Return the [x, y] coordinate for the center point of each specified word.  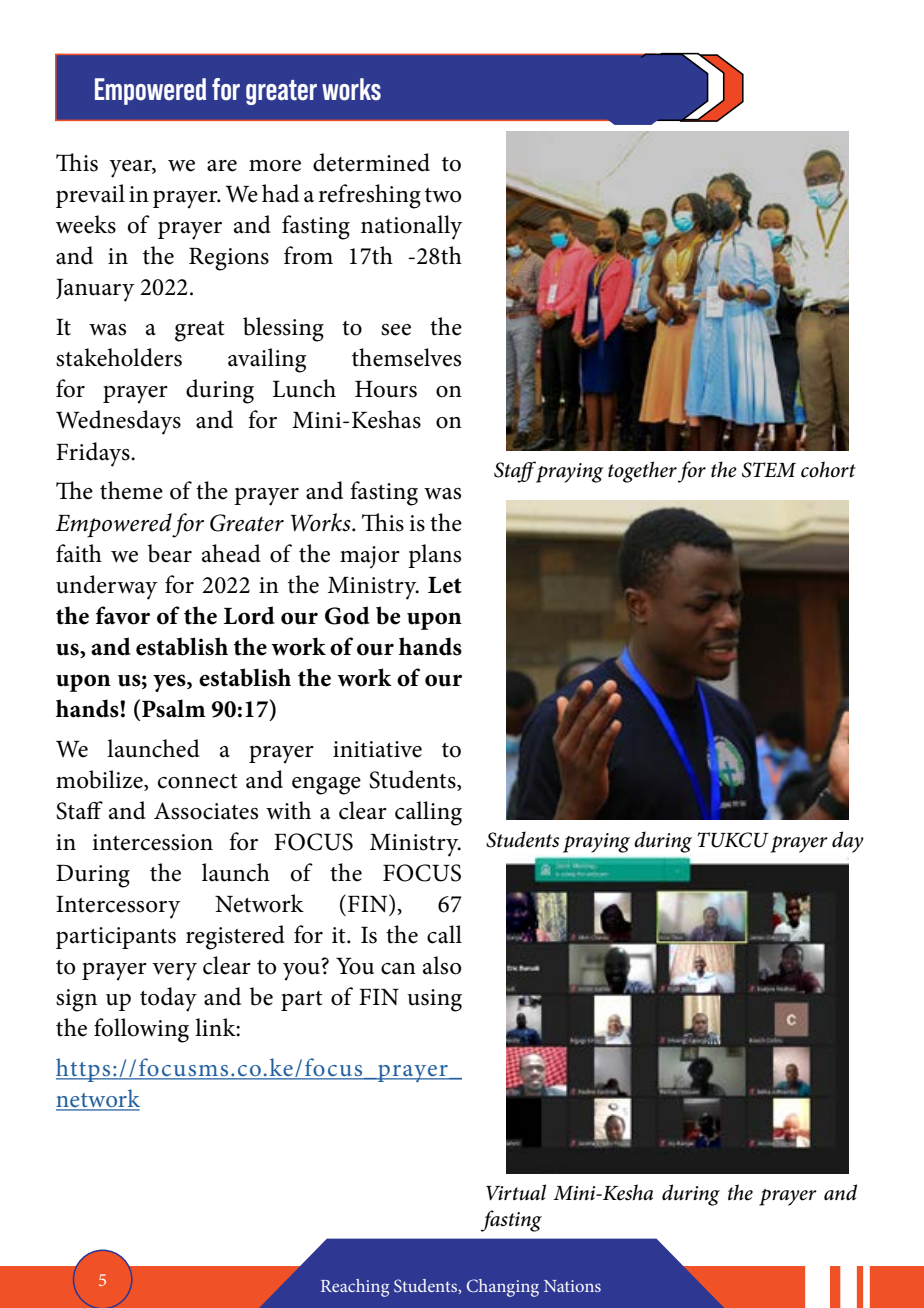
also [442, 965]
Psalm [173, 708]
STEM [769, 470]
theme [131, 490]
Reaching [355, 1288]
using [434, 1000]
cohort [828, 469]
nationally [412, 227]
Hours [386, 389]
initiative [377, 749]
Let [445, 585]
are [222, 166]
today [168, 999]
